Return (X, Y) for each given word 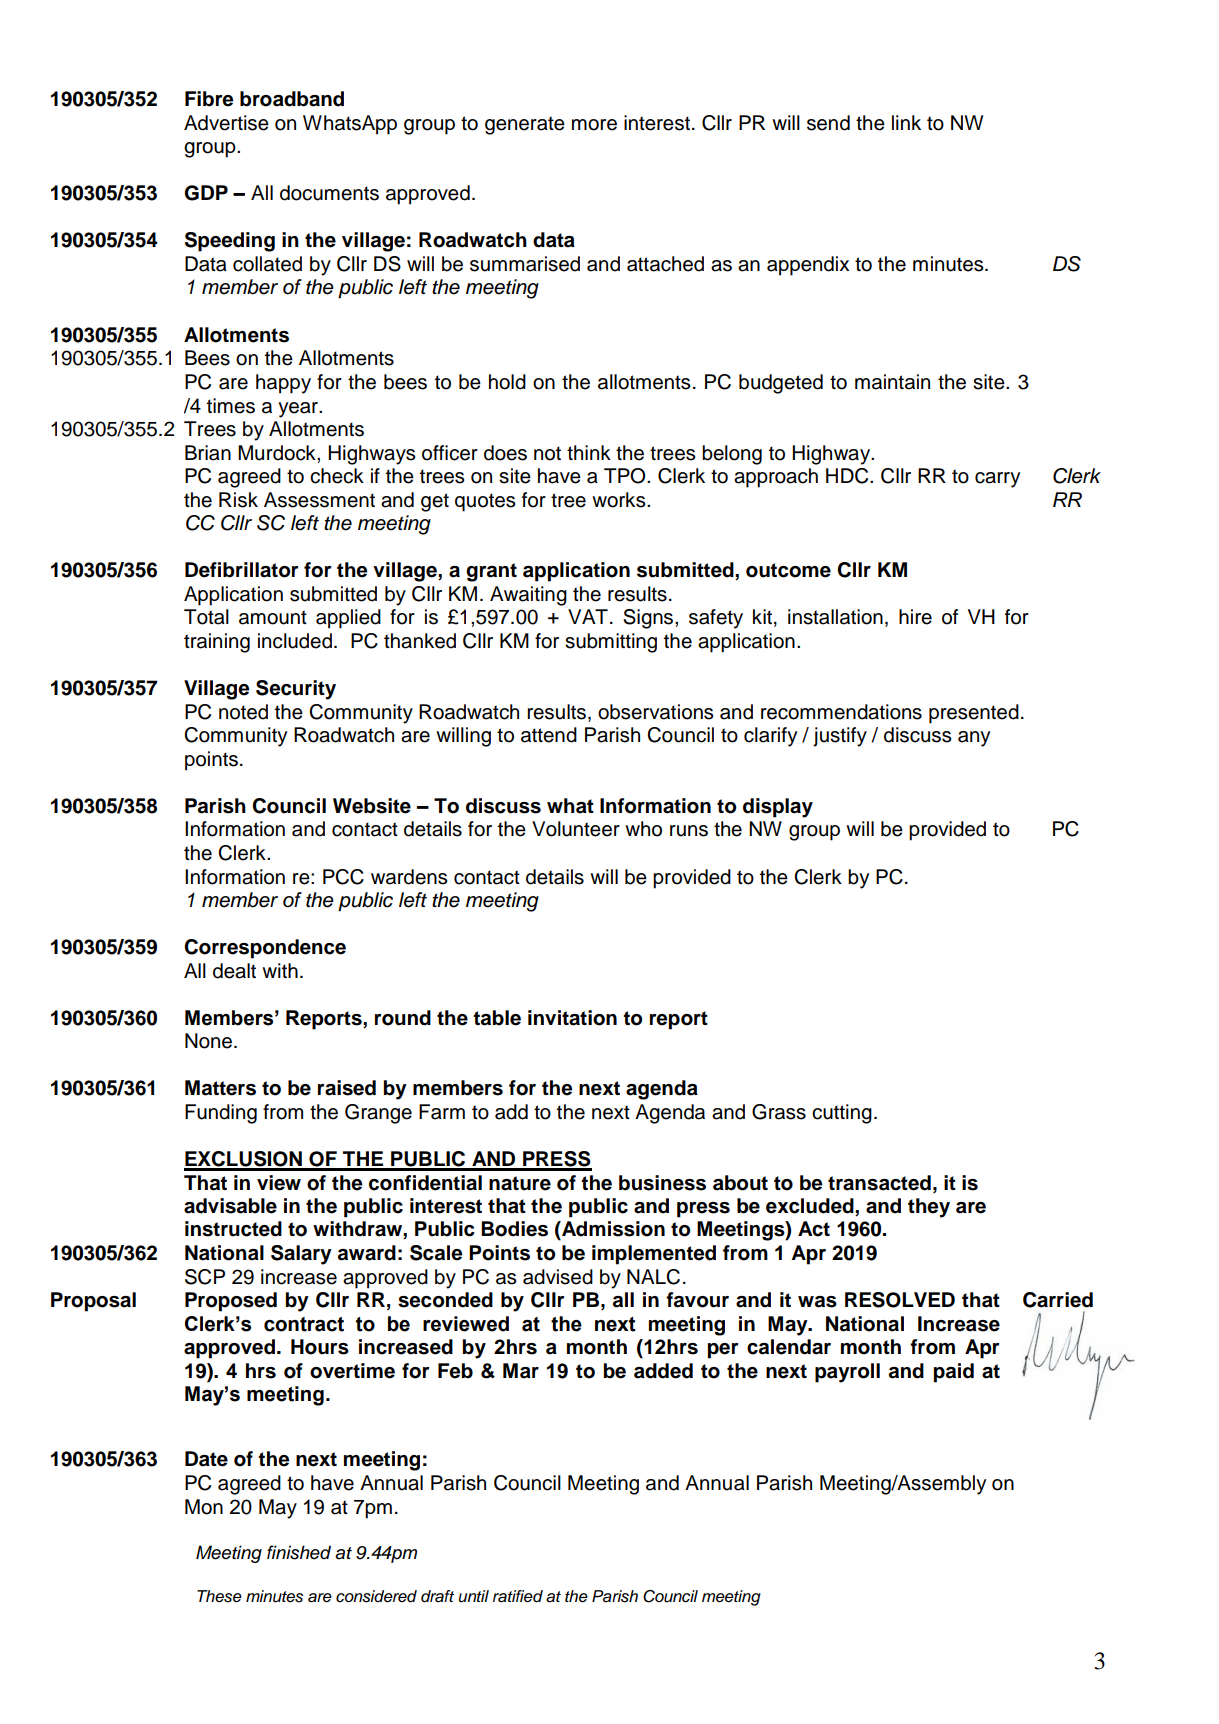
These (219, 1596)
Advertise (226, 123)
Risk (238, 500)
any (974, 739)
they (929, 1208)
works (620, 500)
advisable (230, 1206)
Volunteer (576, 829)
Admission (612, 1229)
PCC (343, 877)
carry (997, 480)
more (594, 125)
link (906, 122)
